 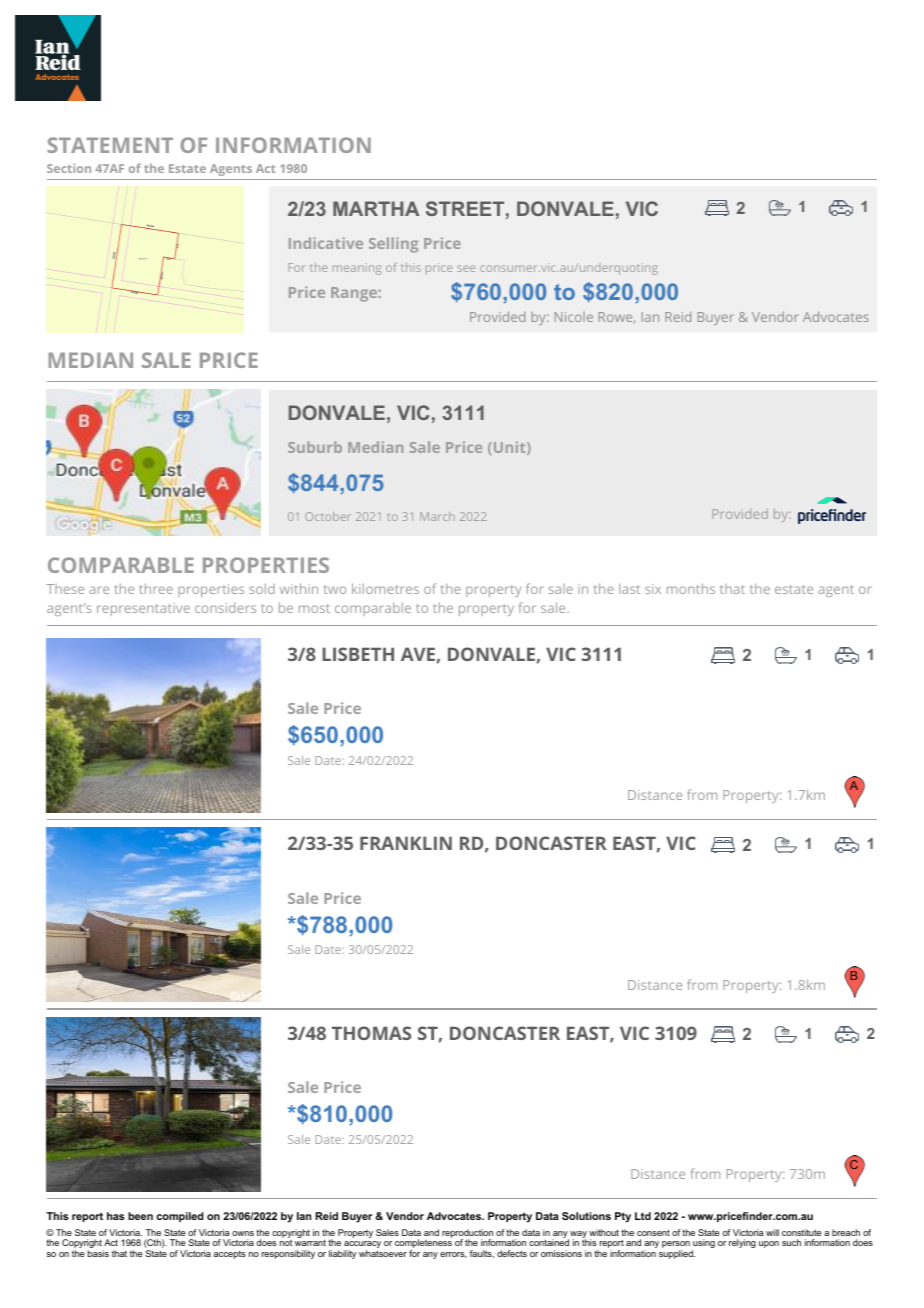 What do you see at coordinates (376, 208) in the image?
I see `MARTHA` at bounding box center [376, 208].
